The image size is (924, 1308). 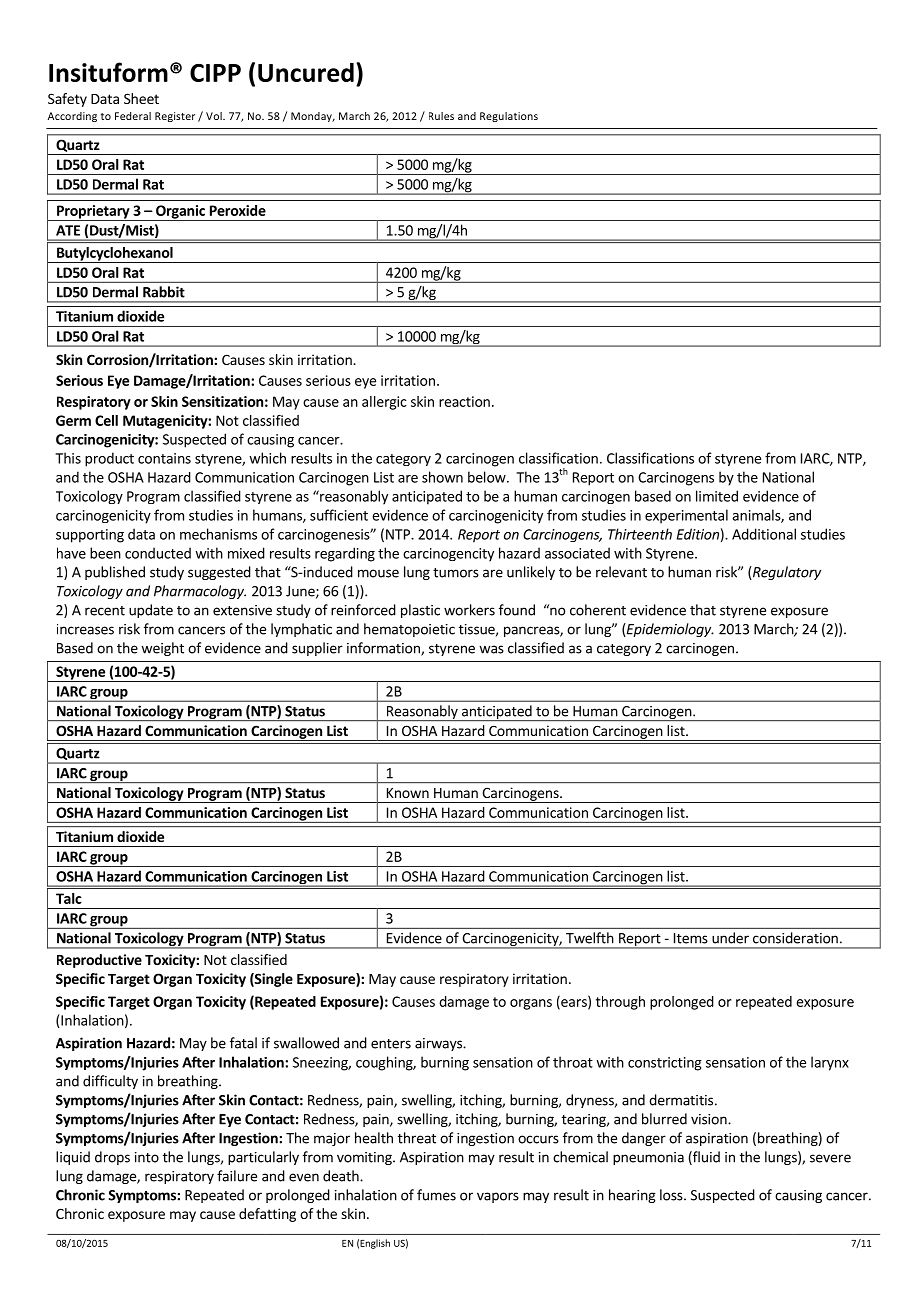 What do you see at coordinates (691, 938) in the screenshot?
I see `Items` at bounding box center [691, 938].
